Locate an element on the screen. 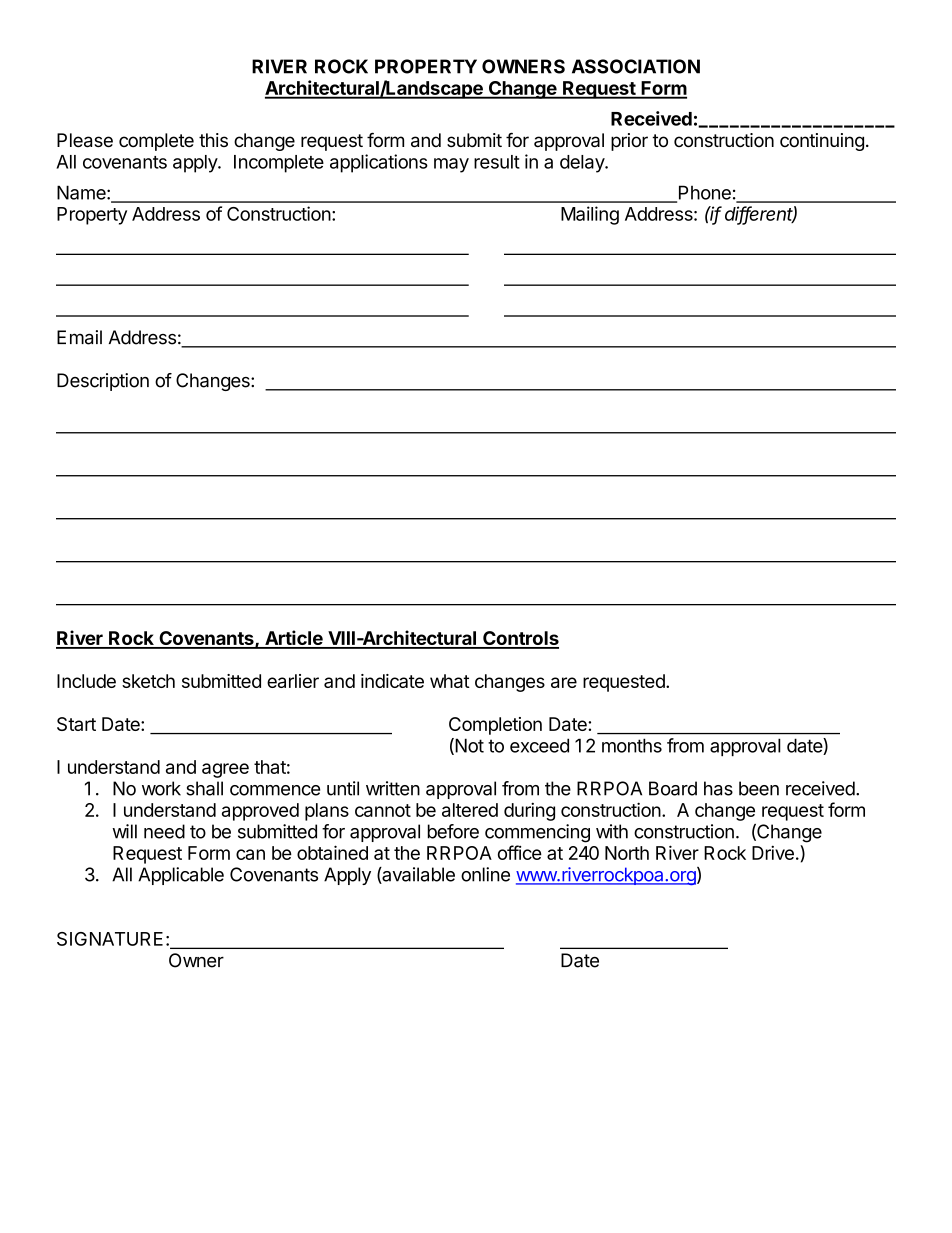 This screenshot has height=1233, width=952. ASSOCIATION is located at coordinates (636, 66).
